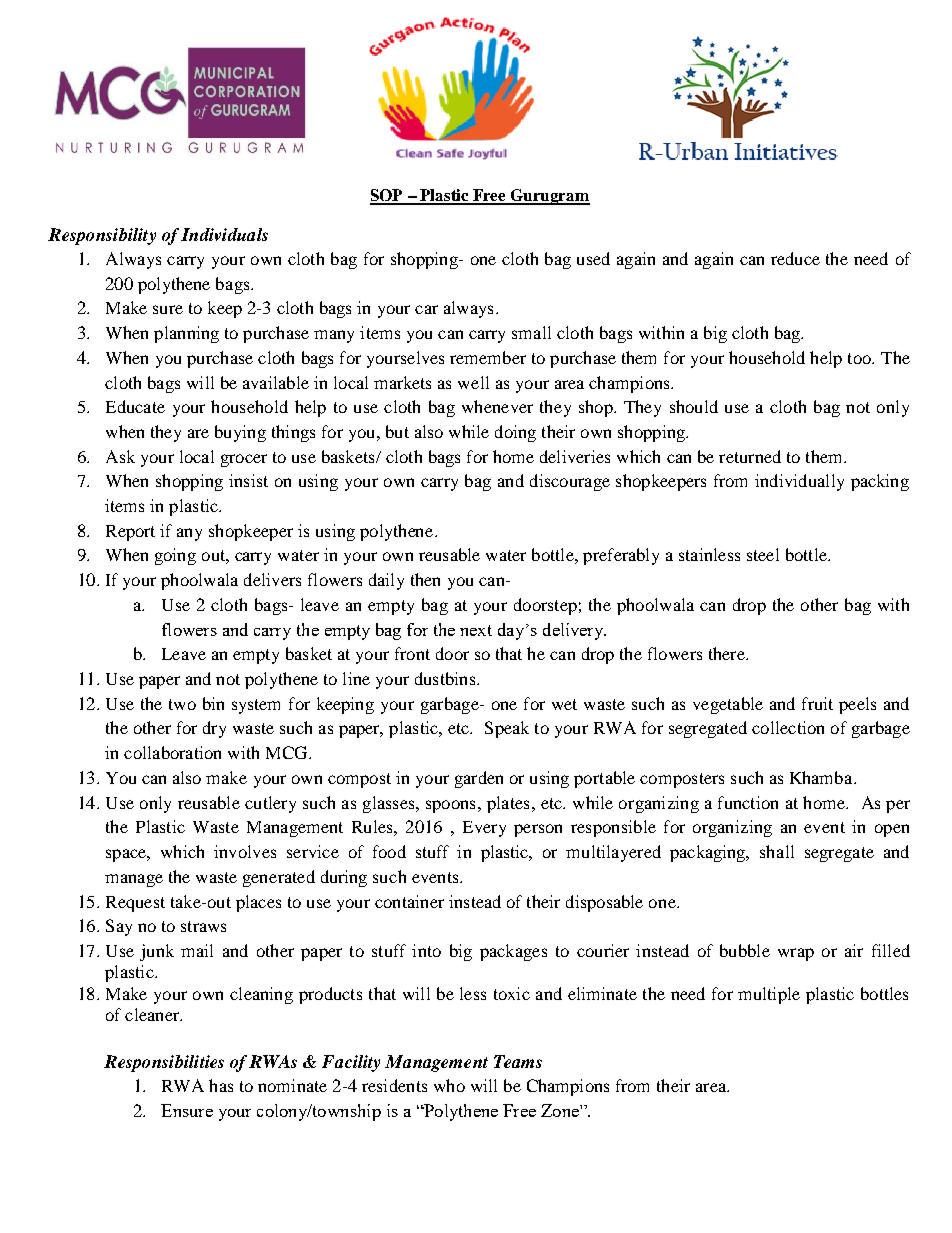 The height and width of the screenshot is (1233, 952). What do you see at coordinates (750, 456) in the screenshot?
I see `returned` at bounding box center [750, 456].
